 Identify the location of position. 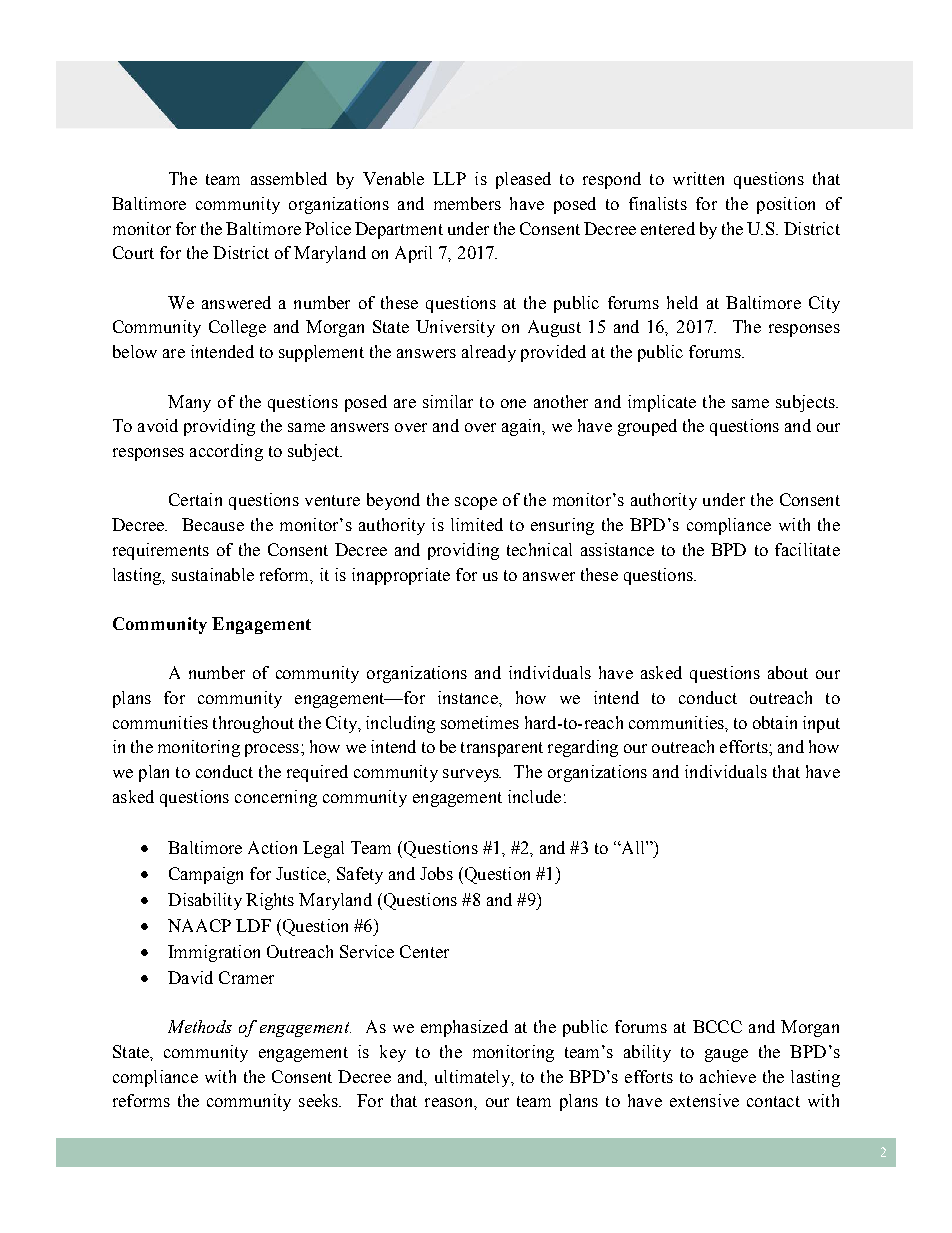
(786, 205).
